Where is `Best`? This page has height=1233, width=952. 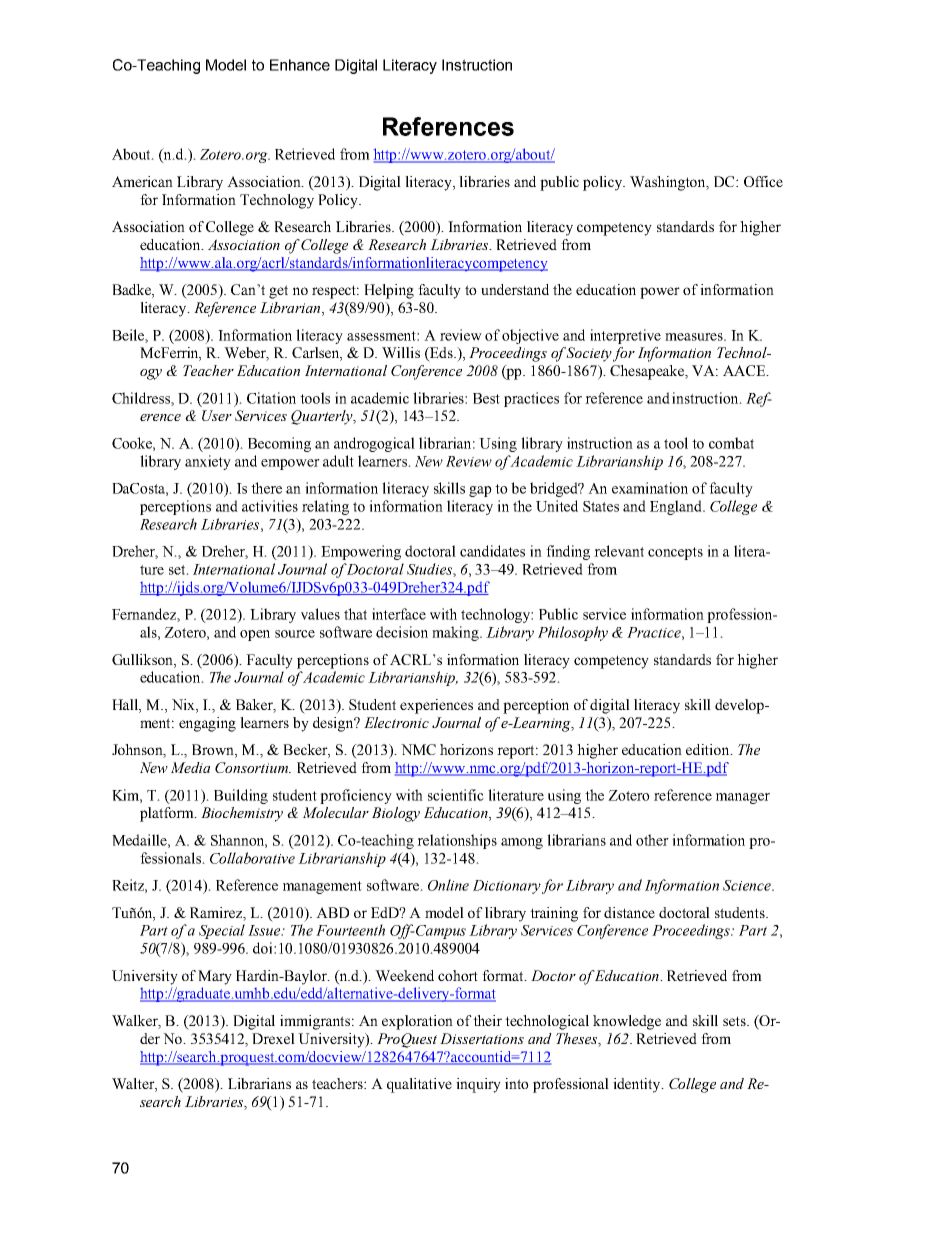
Best is located at coordinates (486, 398).
